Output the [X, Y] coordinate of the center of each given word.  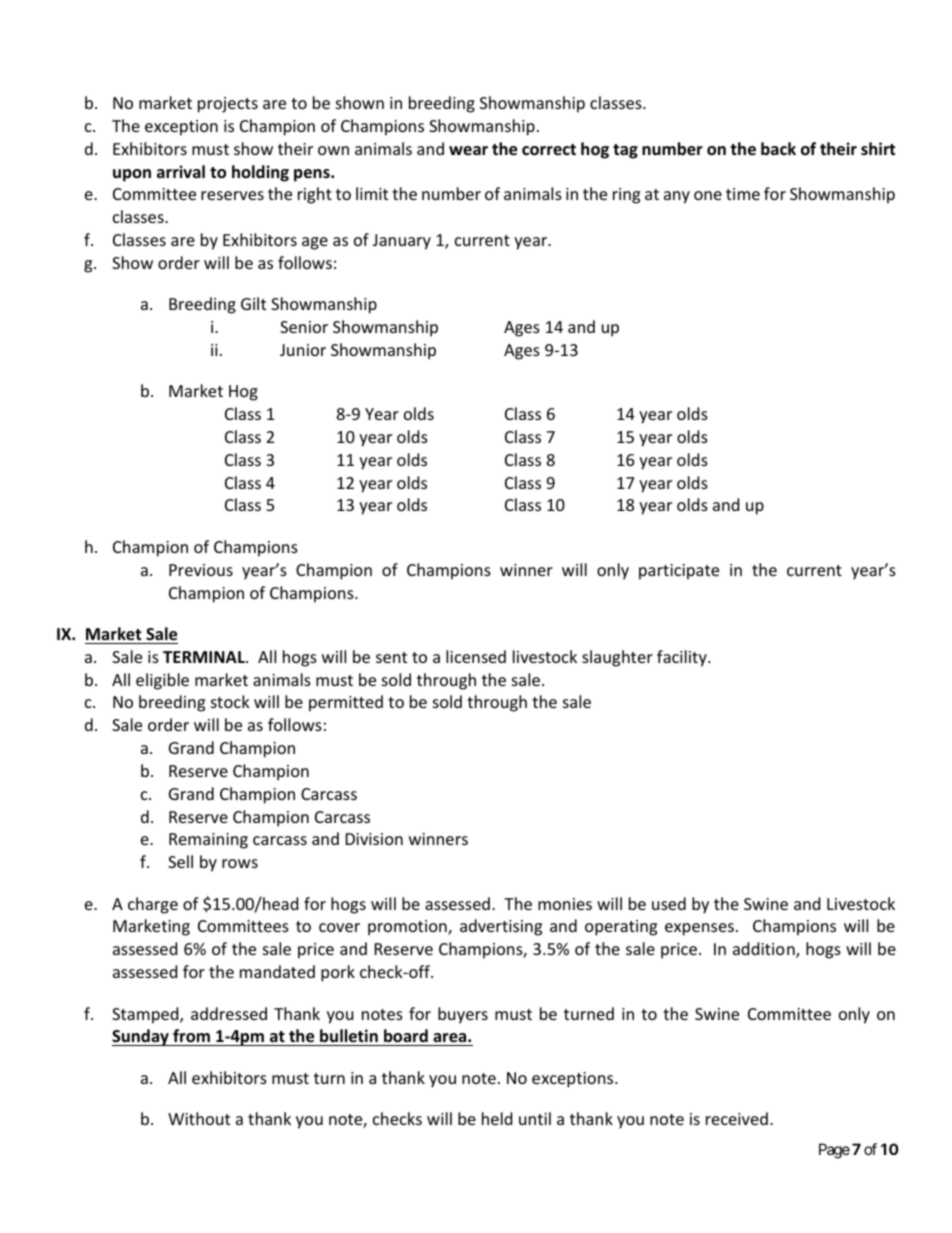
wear [468, 150]
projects [228, 105]
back [778, 148]
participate [679, 572]
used [669, 903]
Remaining [208, 841]
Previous [201, 570]
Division [374, 839]
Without [199, 1118]
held [497, 1118]
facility [683, 658]
